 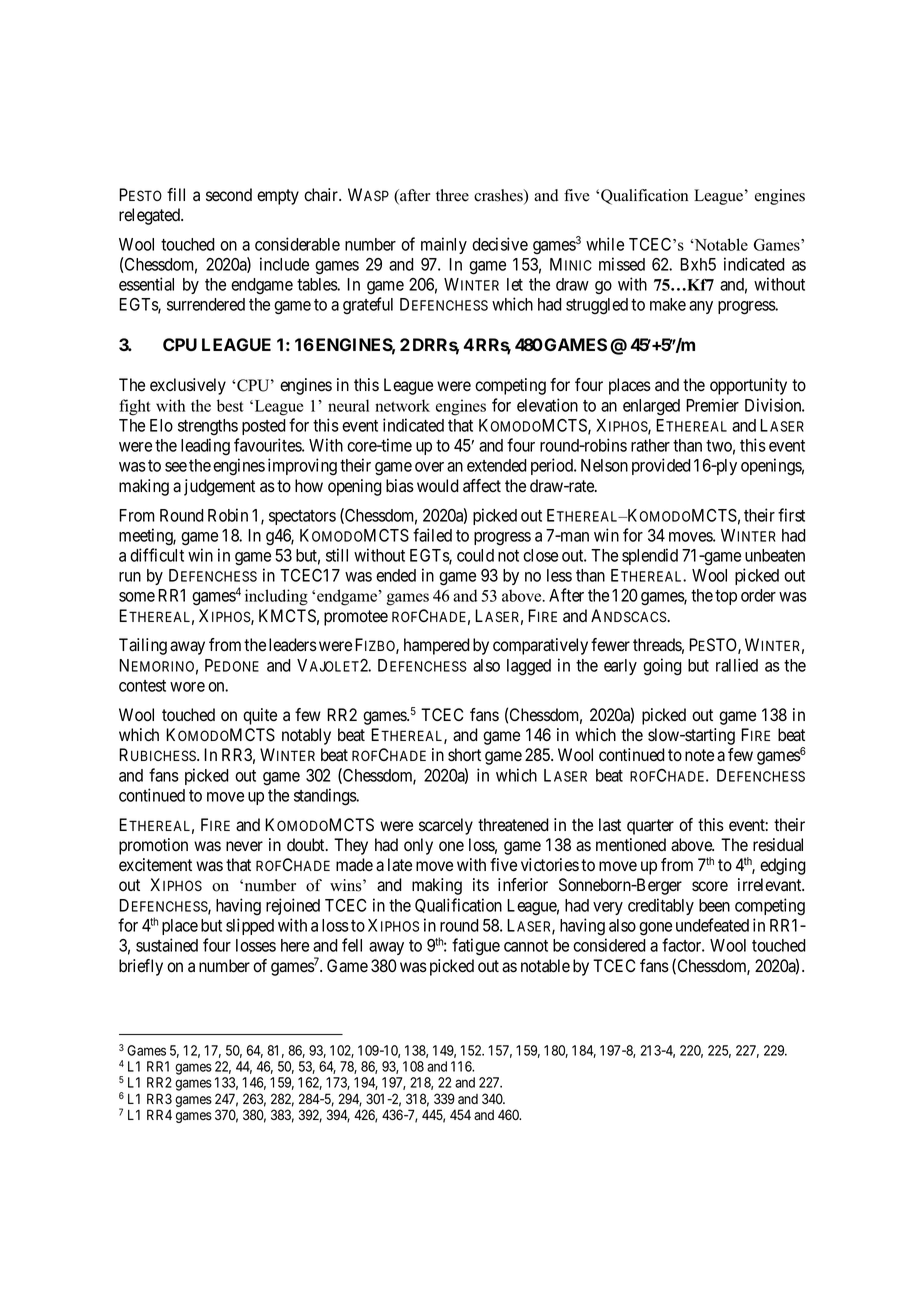 What do you see at coordinates (229, 195) in the image?
I see `second` at bounding box center [229, 195].
